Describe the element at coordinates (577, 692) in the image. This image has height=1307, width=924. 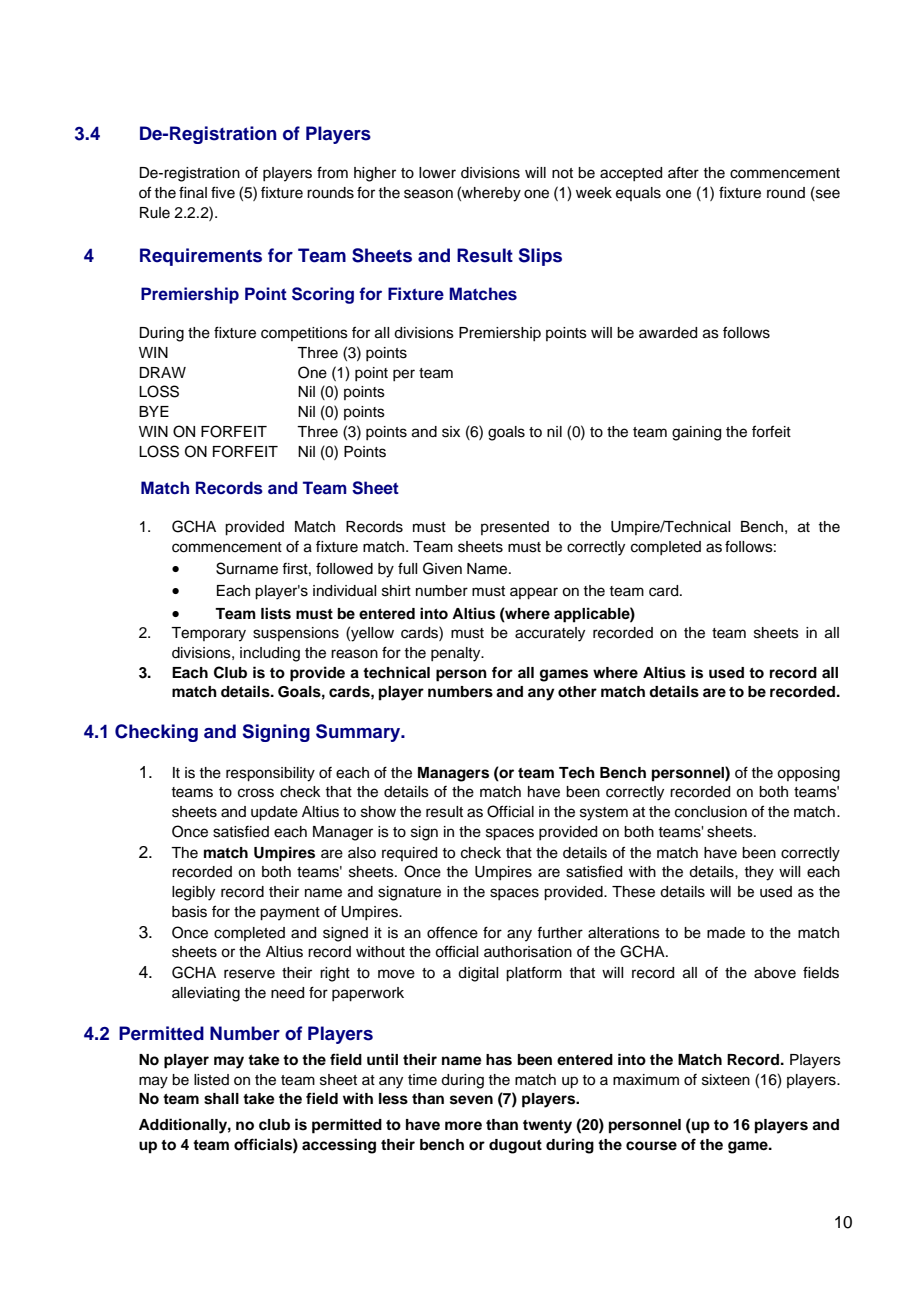
I see `other` at that location.
